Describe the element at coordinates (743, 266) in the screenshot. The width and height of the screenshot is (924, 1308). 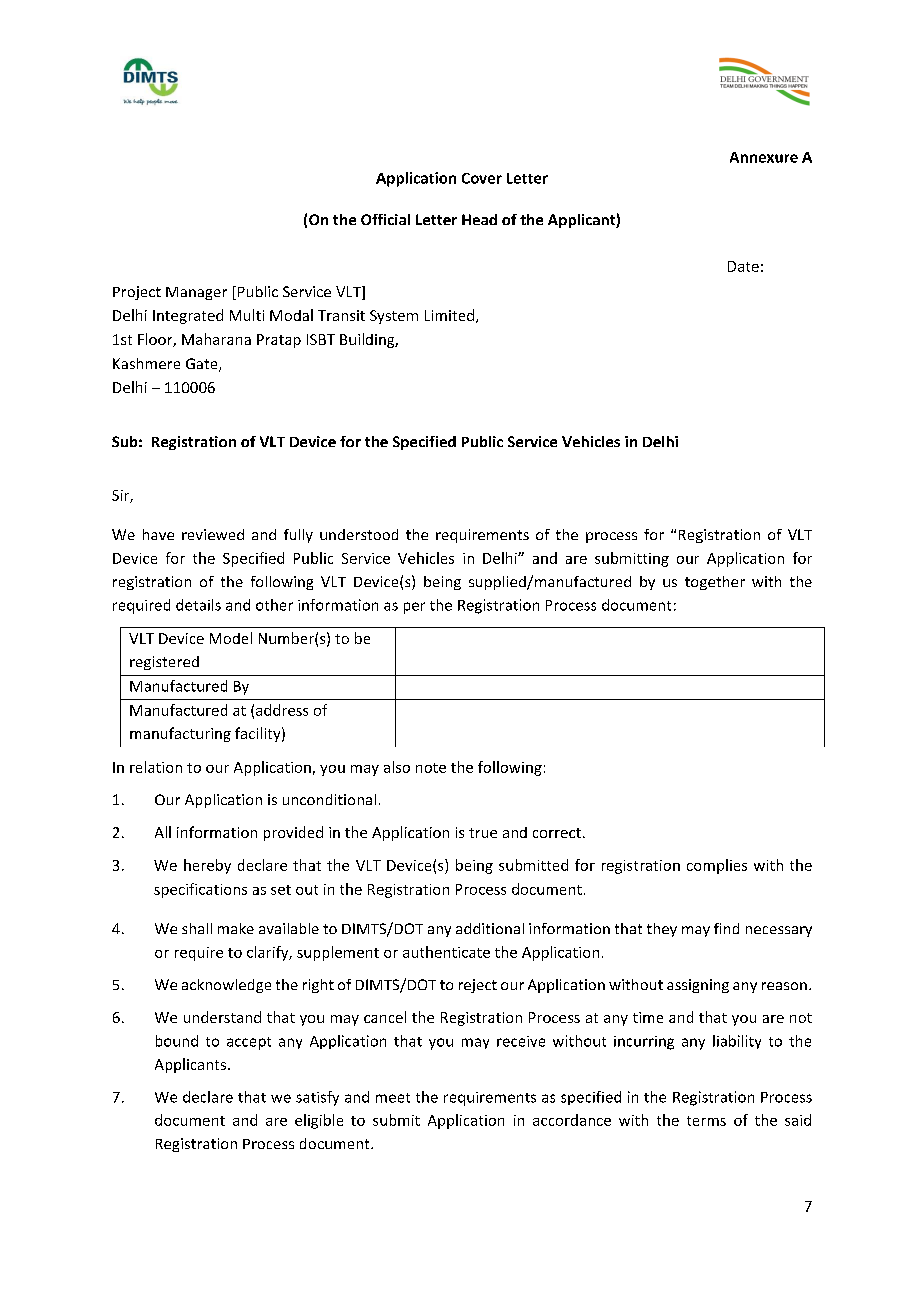
I see `Date` at that location.
